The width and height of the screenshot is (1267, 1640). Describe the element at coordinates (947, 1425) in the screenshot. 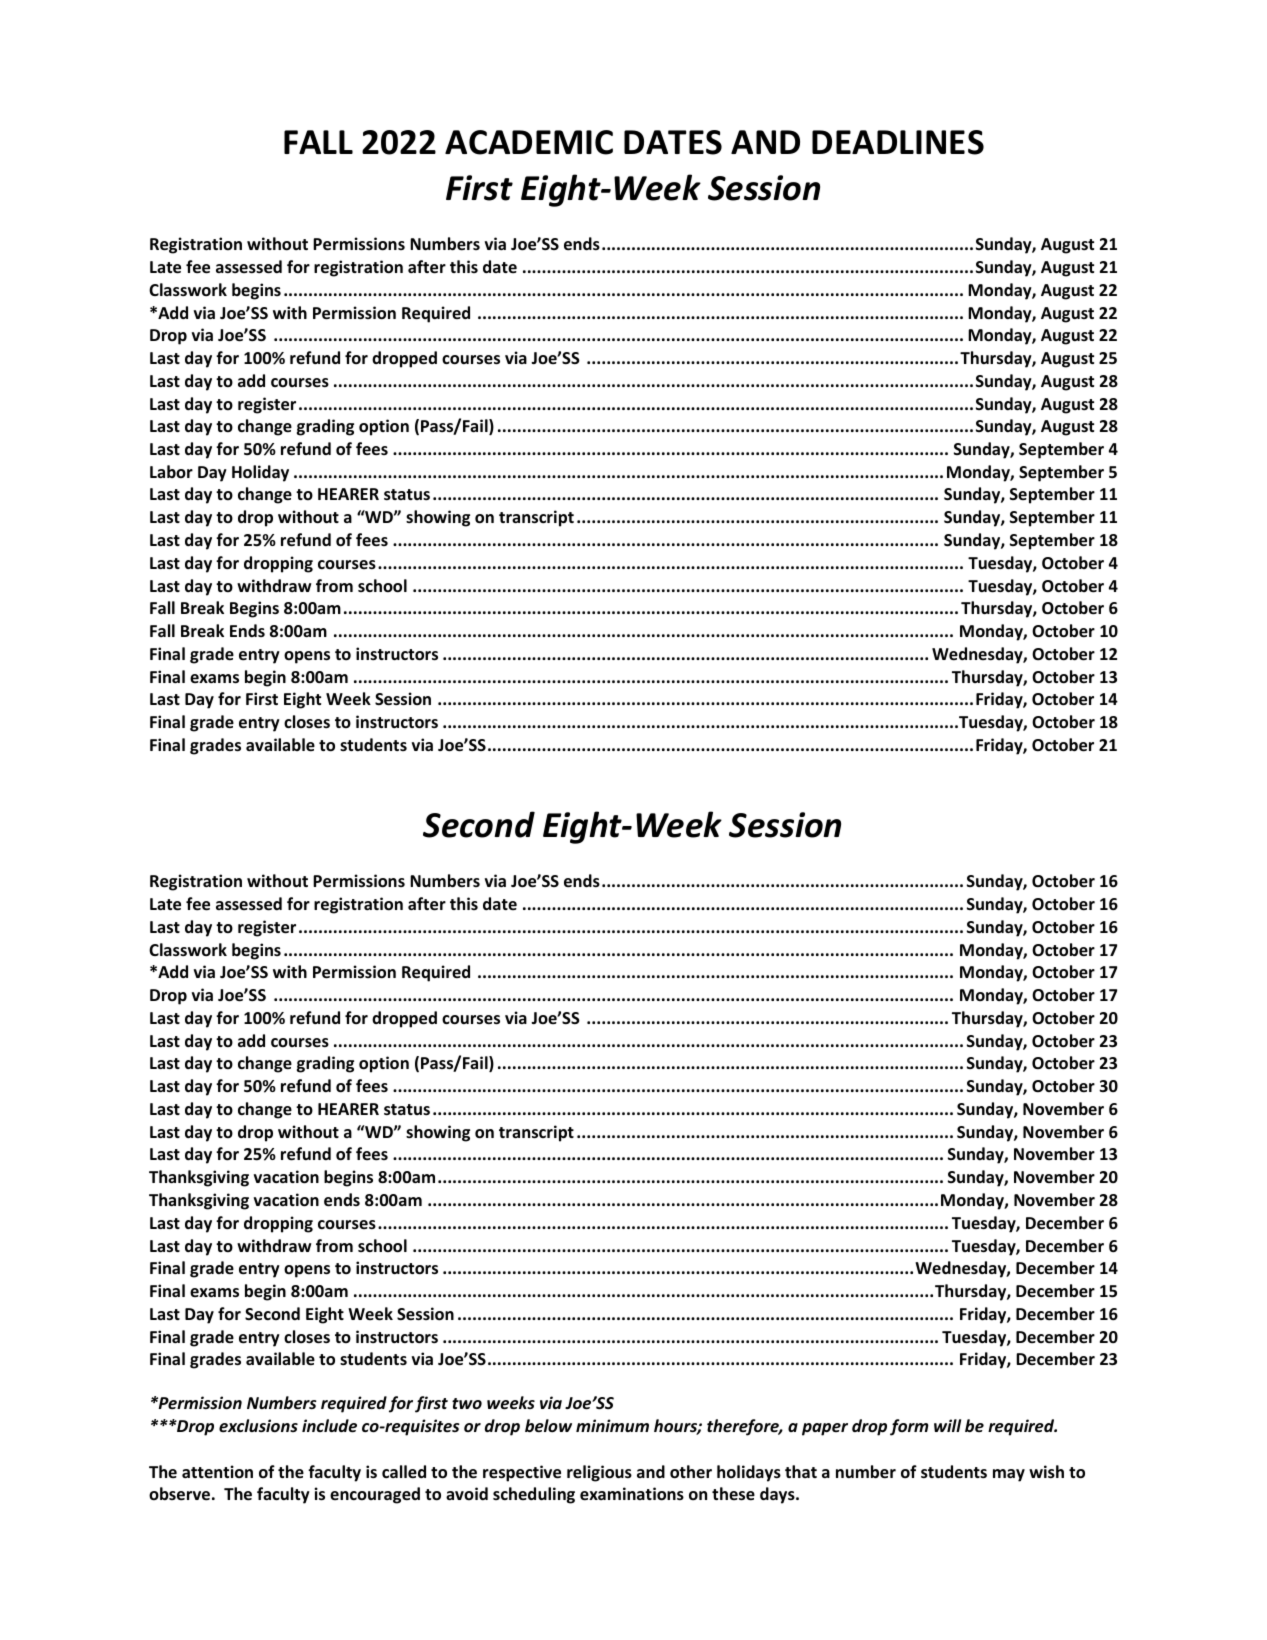

I see `will` at that location.
